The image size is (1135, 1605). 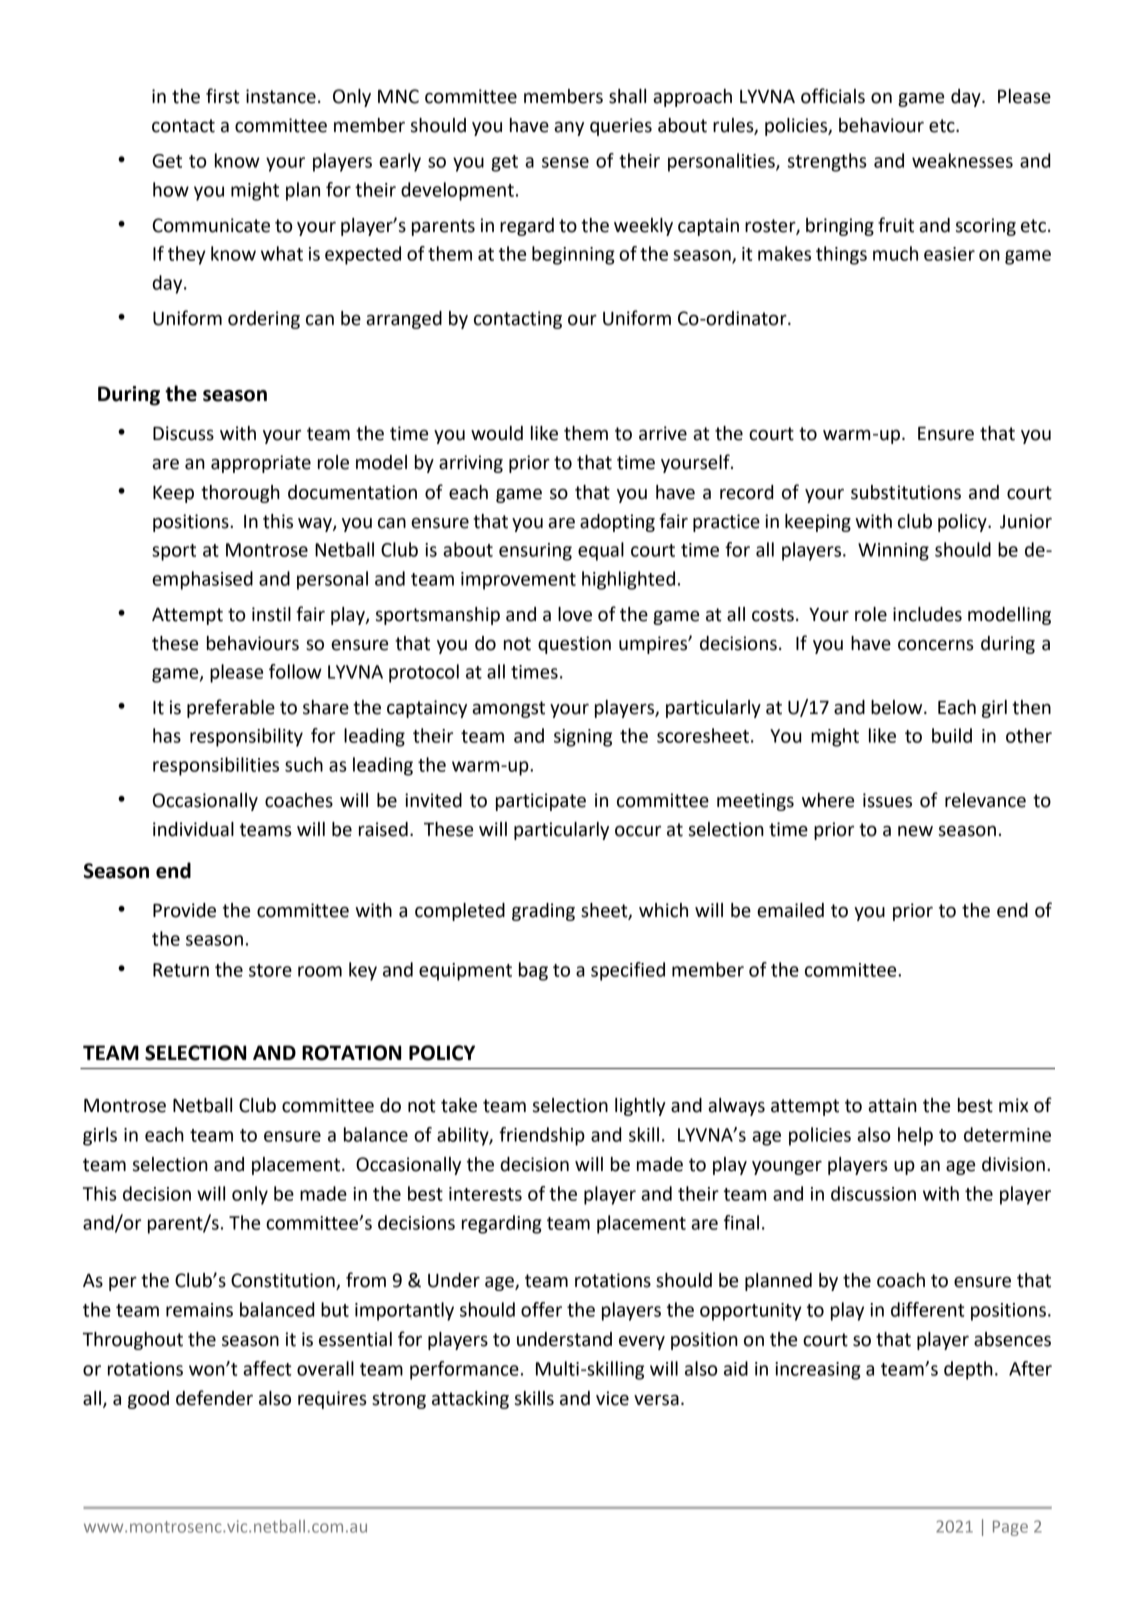 What do you see at coordinates (927, 614) in the document?
I see `includes` at bounding box center [927, 614].
